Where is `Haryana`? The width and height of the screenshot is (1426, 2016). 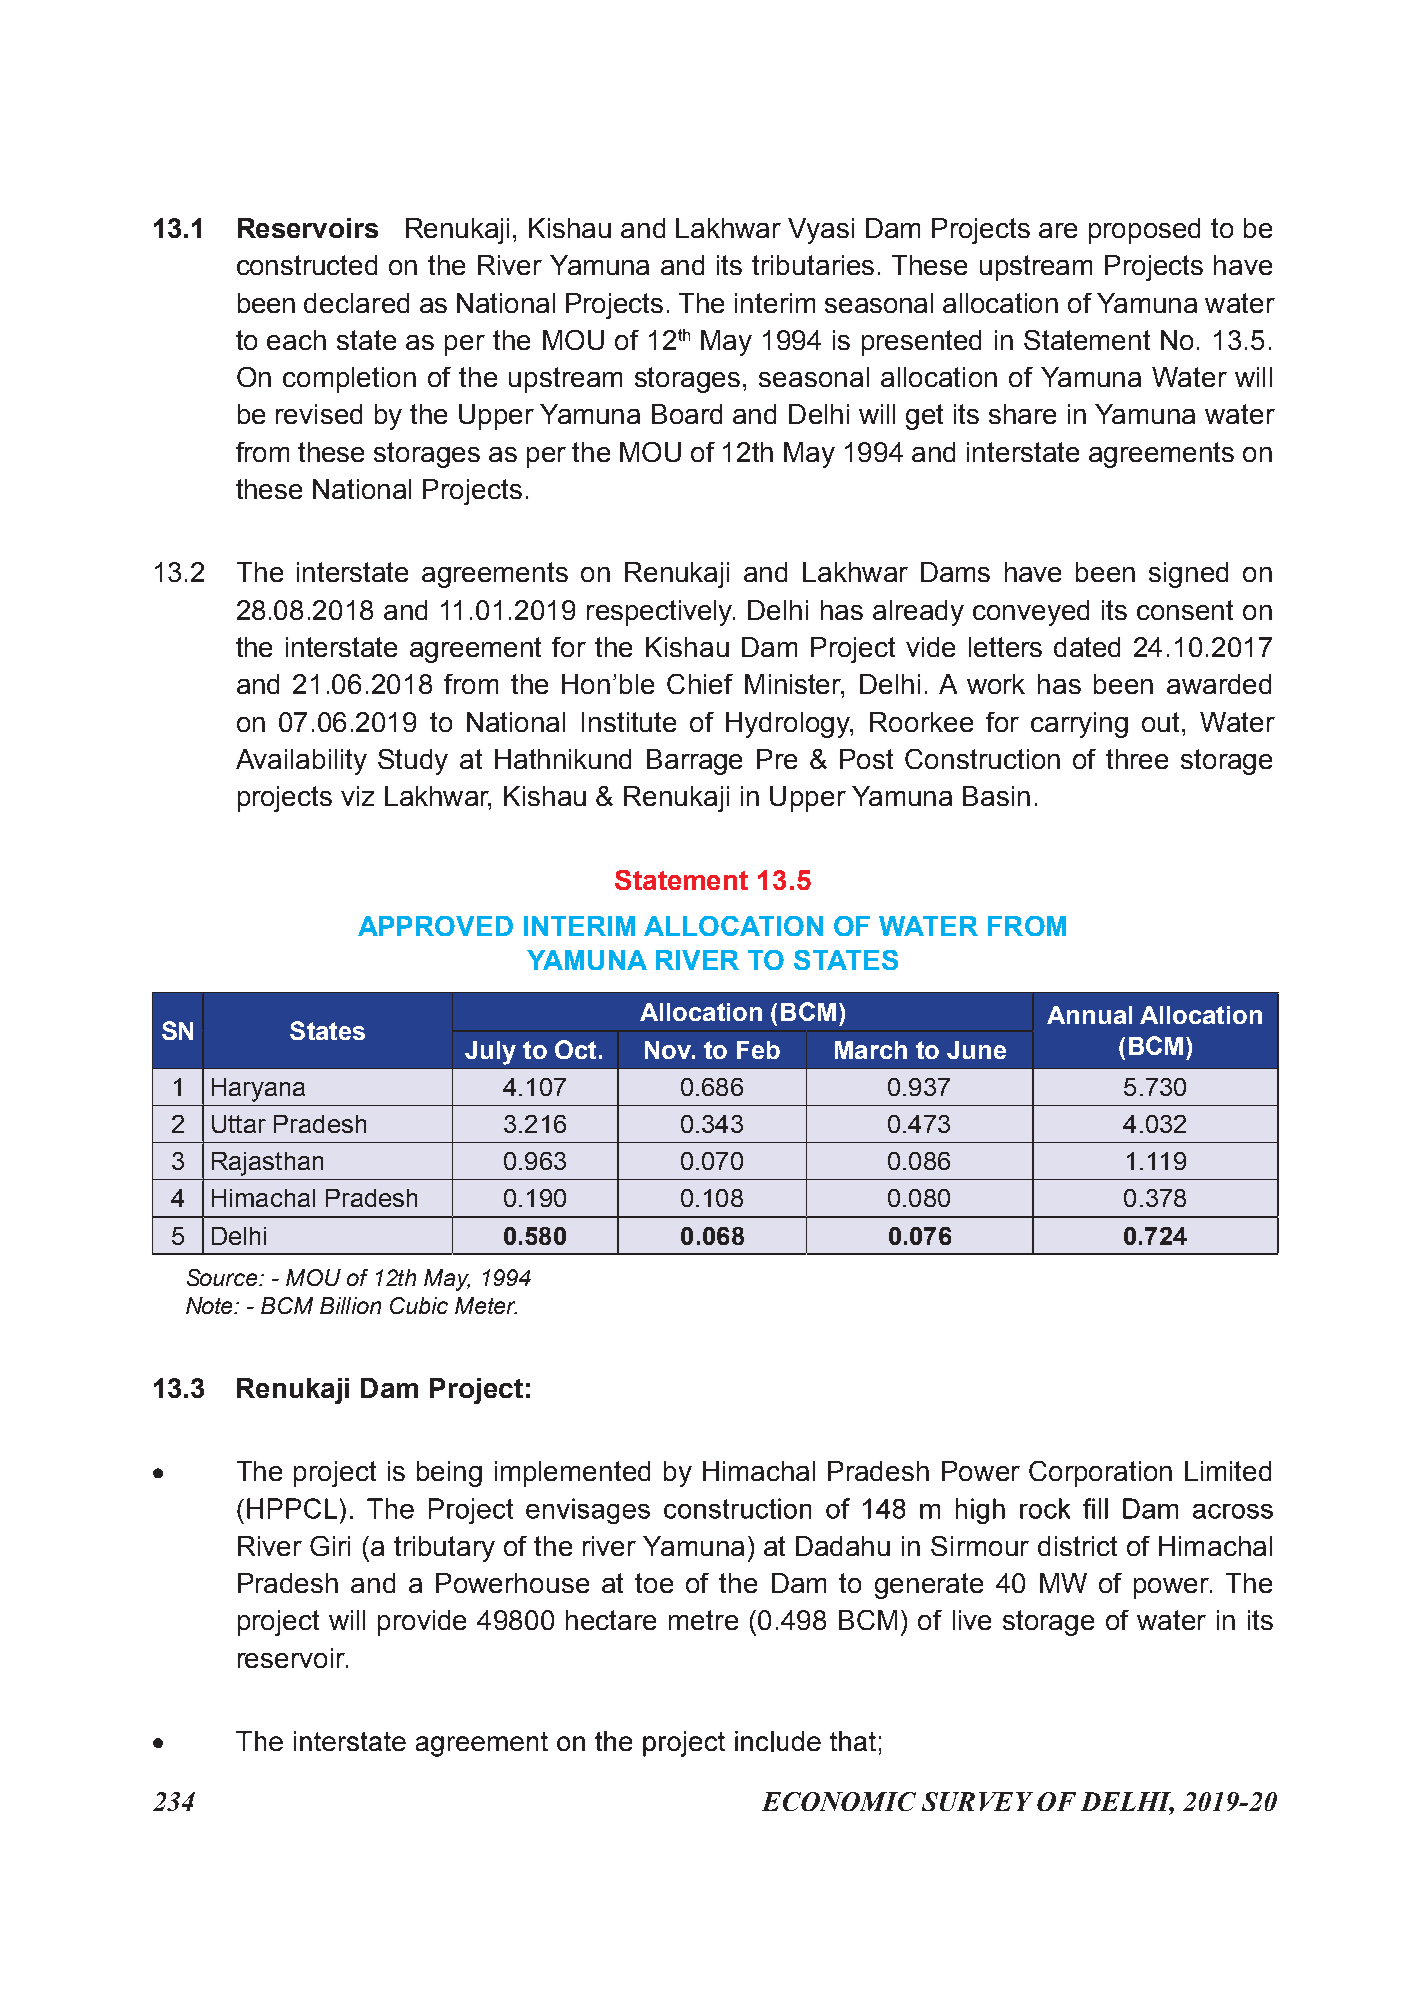 Haryana is located at coordinates (258, 1090).
